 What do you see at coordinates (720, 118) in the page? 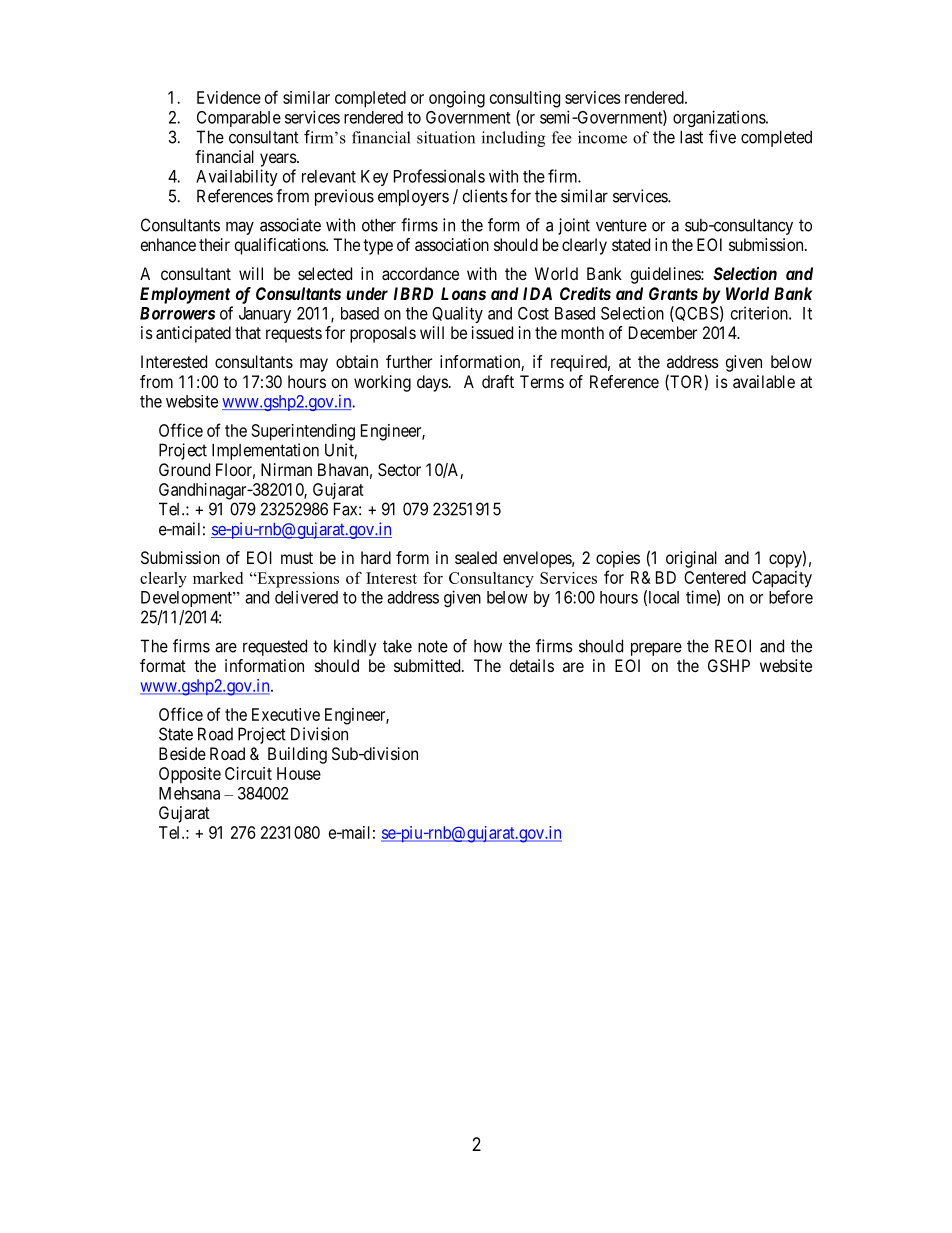
I see `organizations` at bounding box center [720, 118].
